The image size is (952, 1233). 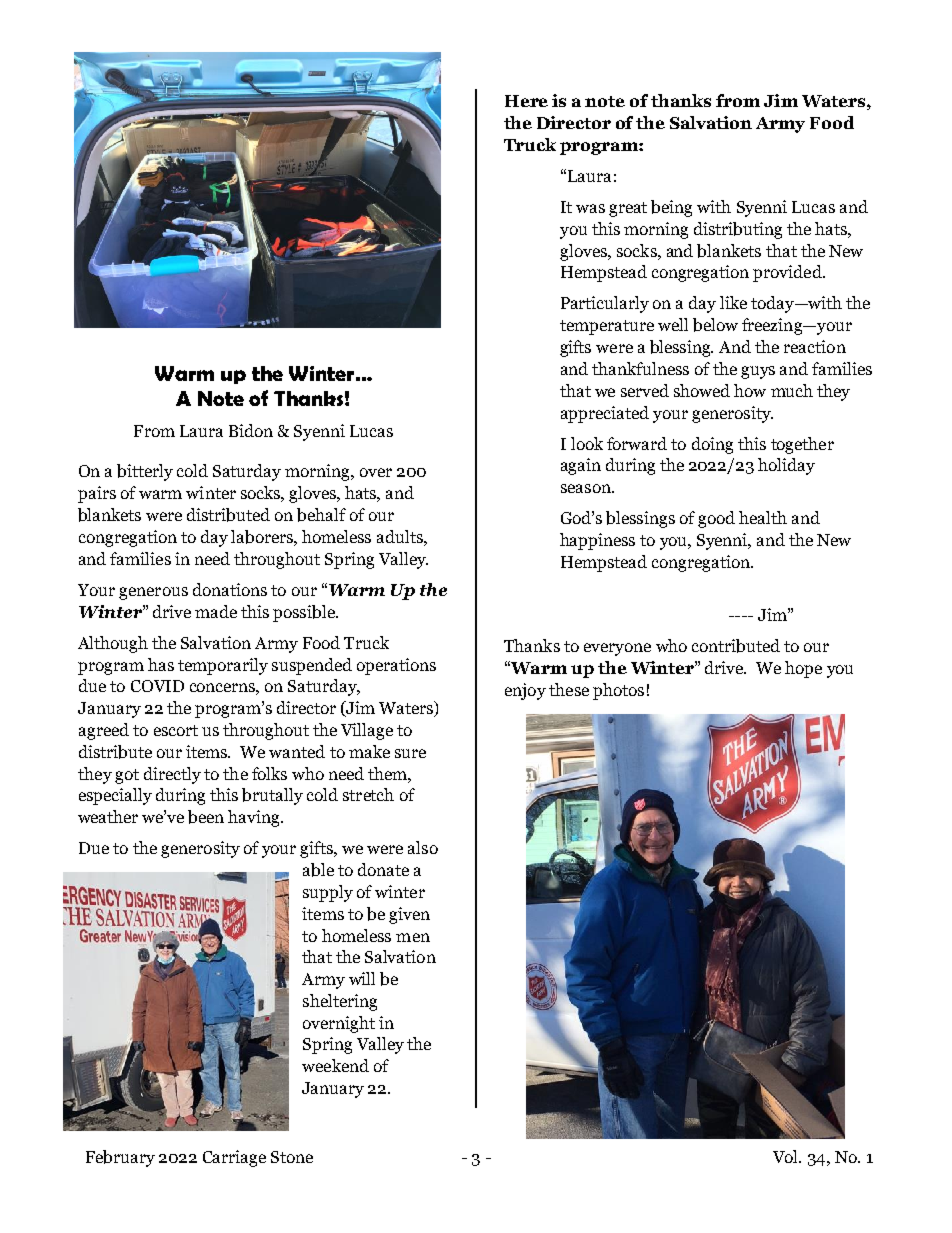 What do you see at coordinates (605, 414) in the document?
I see `appreciated` at bounding box center [605, 414].
